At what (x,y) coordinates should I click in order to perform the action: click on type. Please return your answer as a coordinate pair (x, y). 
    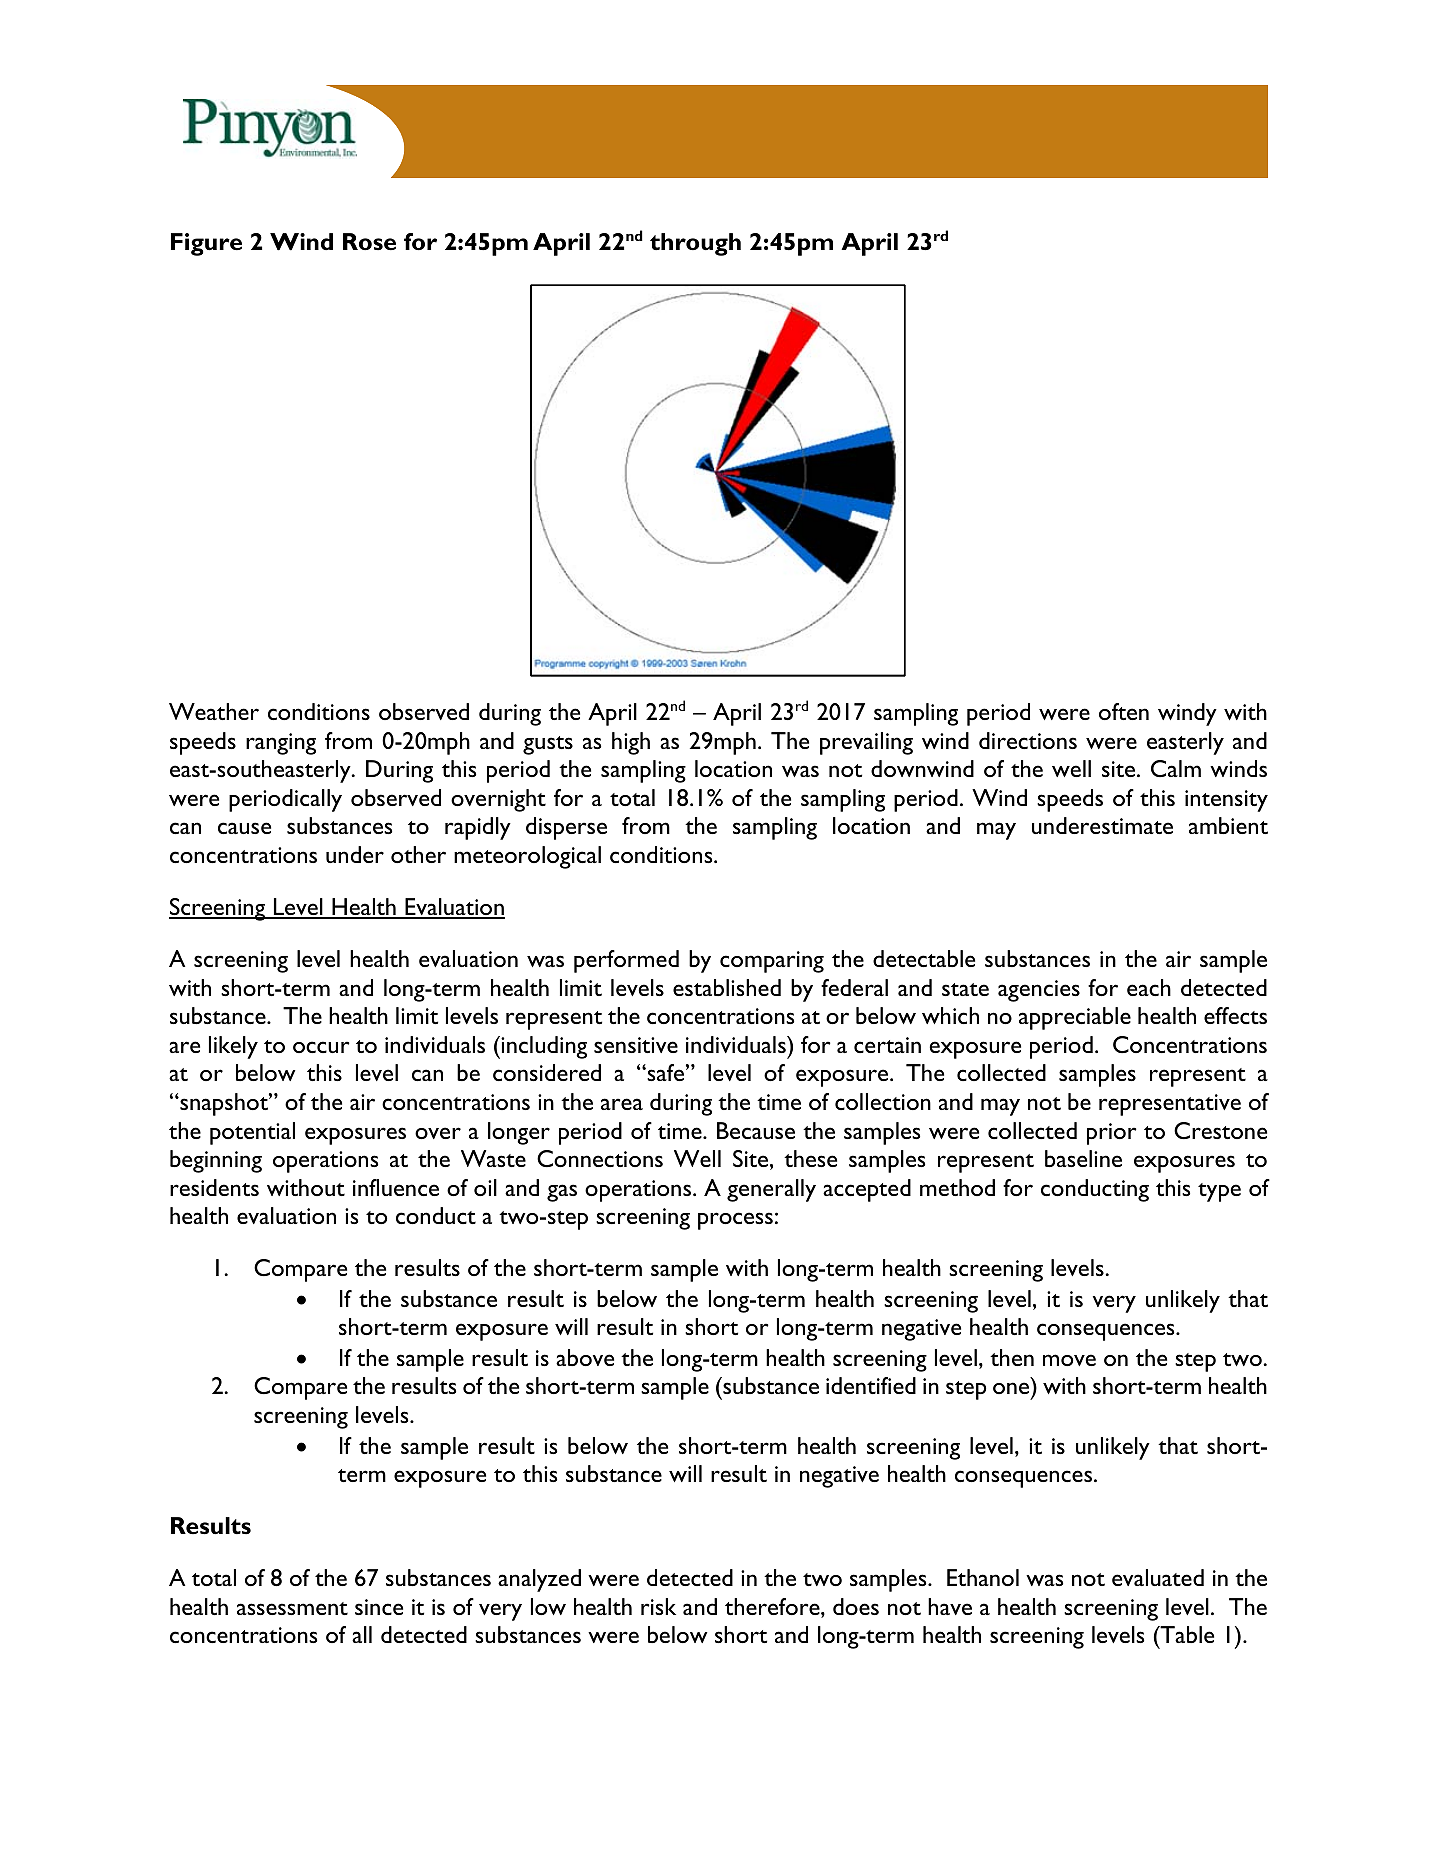
    Looking at the image, I should click on (1219, 1192).
